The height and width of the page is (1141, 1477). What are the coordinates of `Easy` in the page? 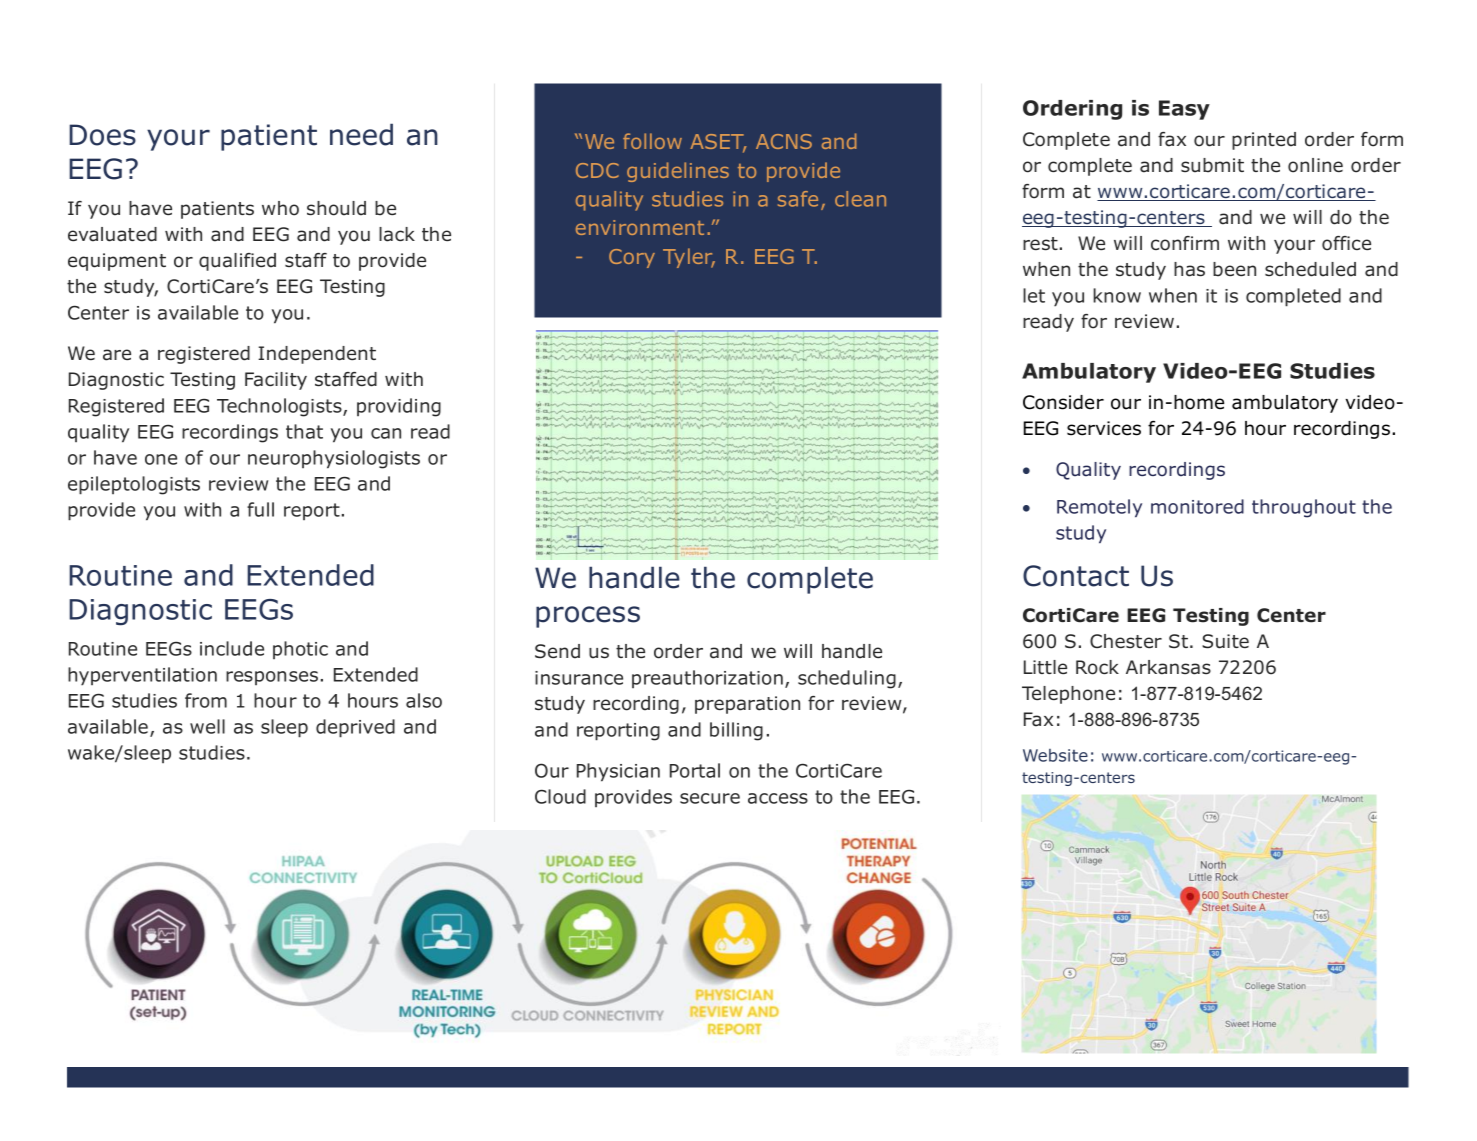 It's located at (1184, 110).
